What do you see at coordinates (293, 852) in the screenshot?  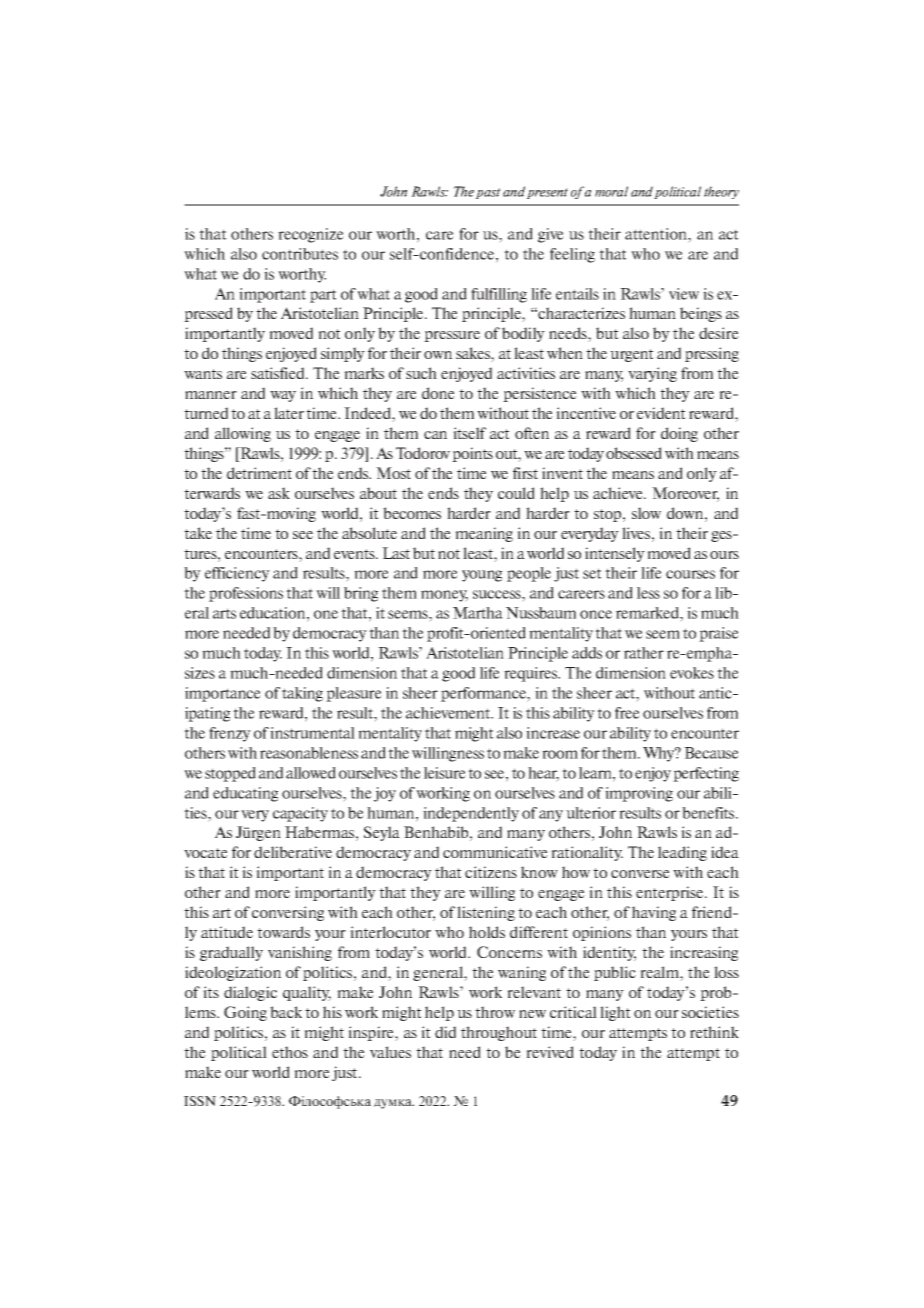 I see `deliberative` at bounding box center [293, 852].
